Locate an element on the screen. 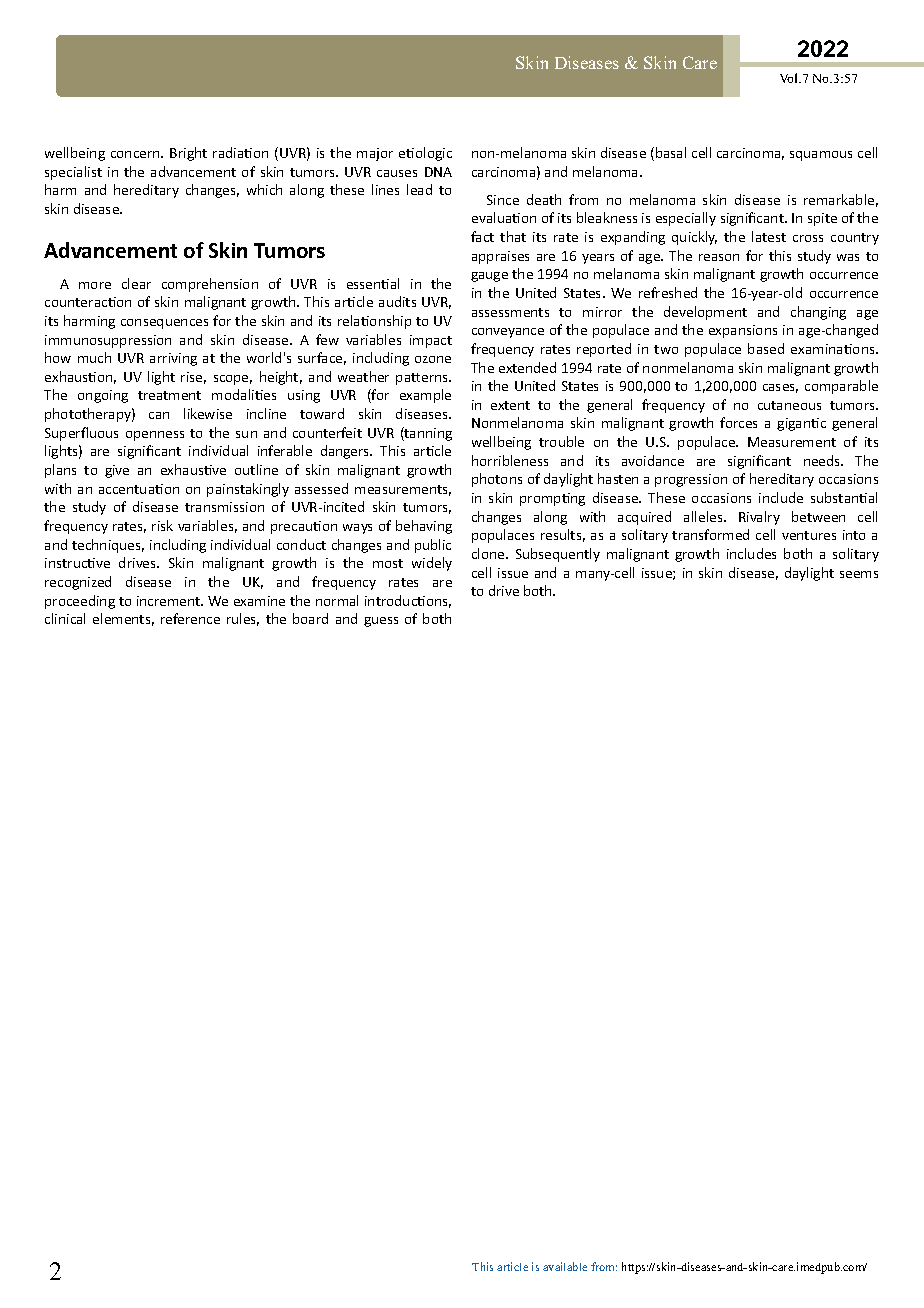  public is located at coordinates (433, 546).
